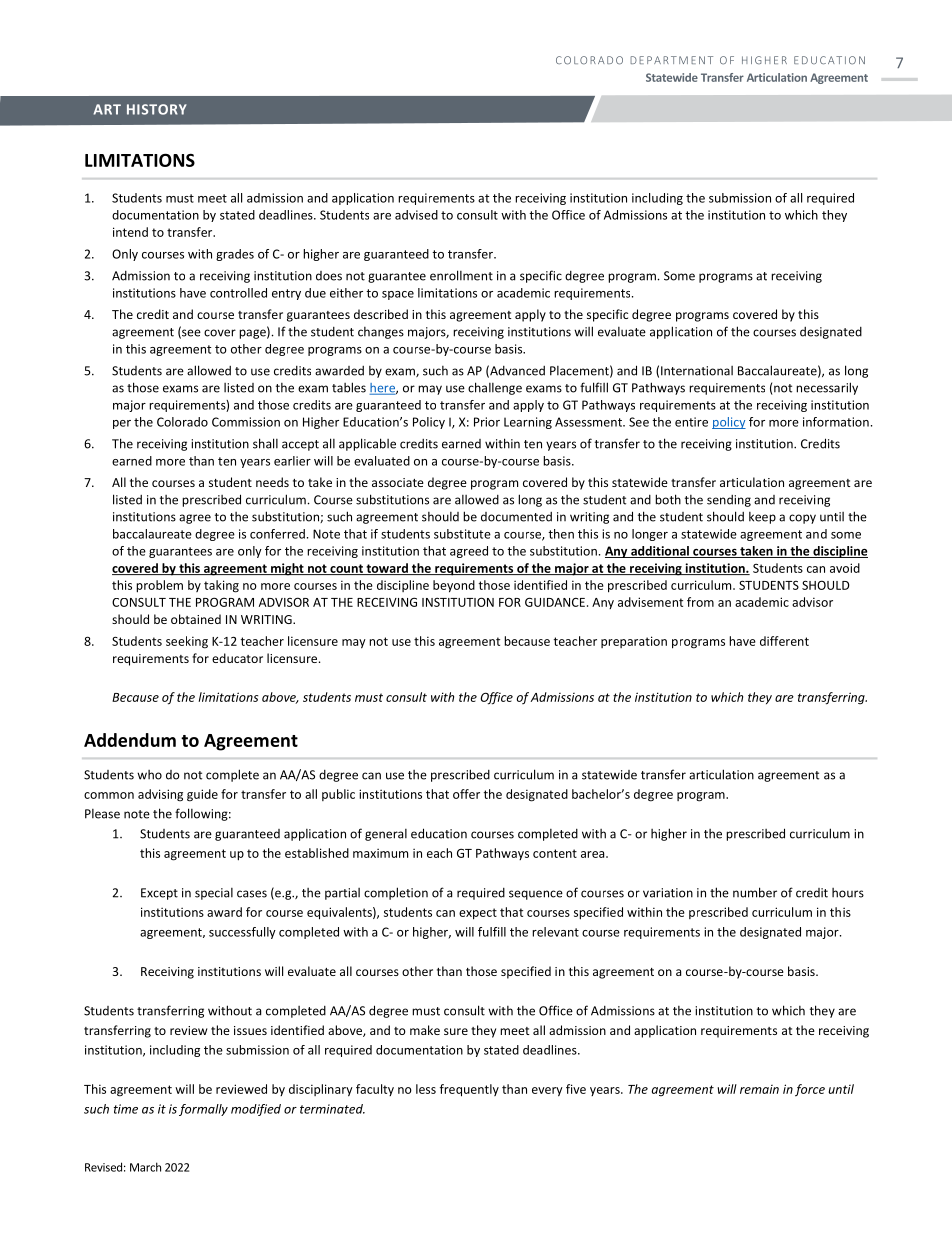 This image has width=952, height=1233. Describe the element at coordinates (203, 1110) in the image. I see `formally` at that location.
